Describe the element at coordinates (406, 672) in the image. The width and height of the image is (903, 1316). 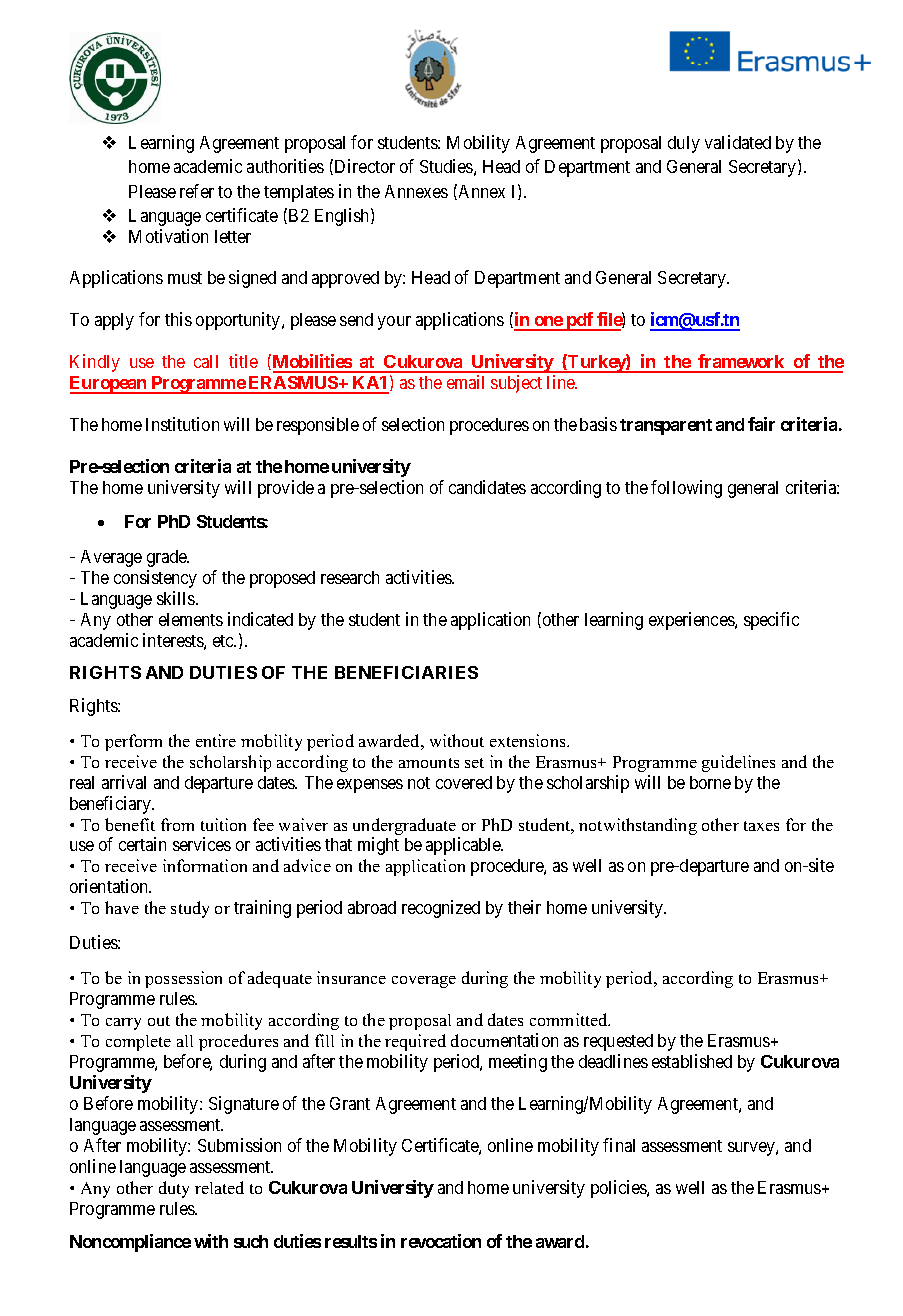
I see `BENEFICIARIES` at that location.
